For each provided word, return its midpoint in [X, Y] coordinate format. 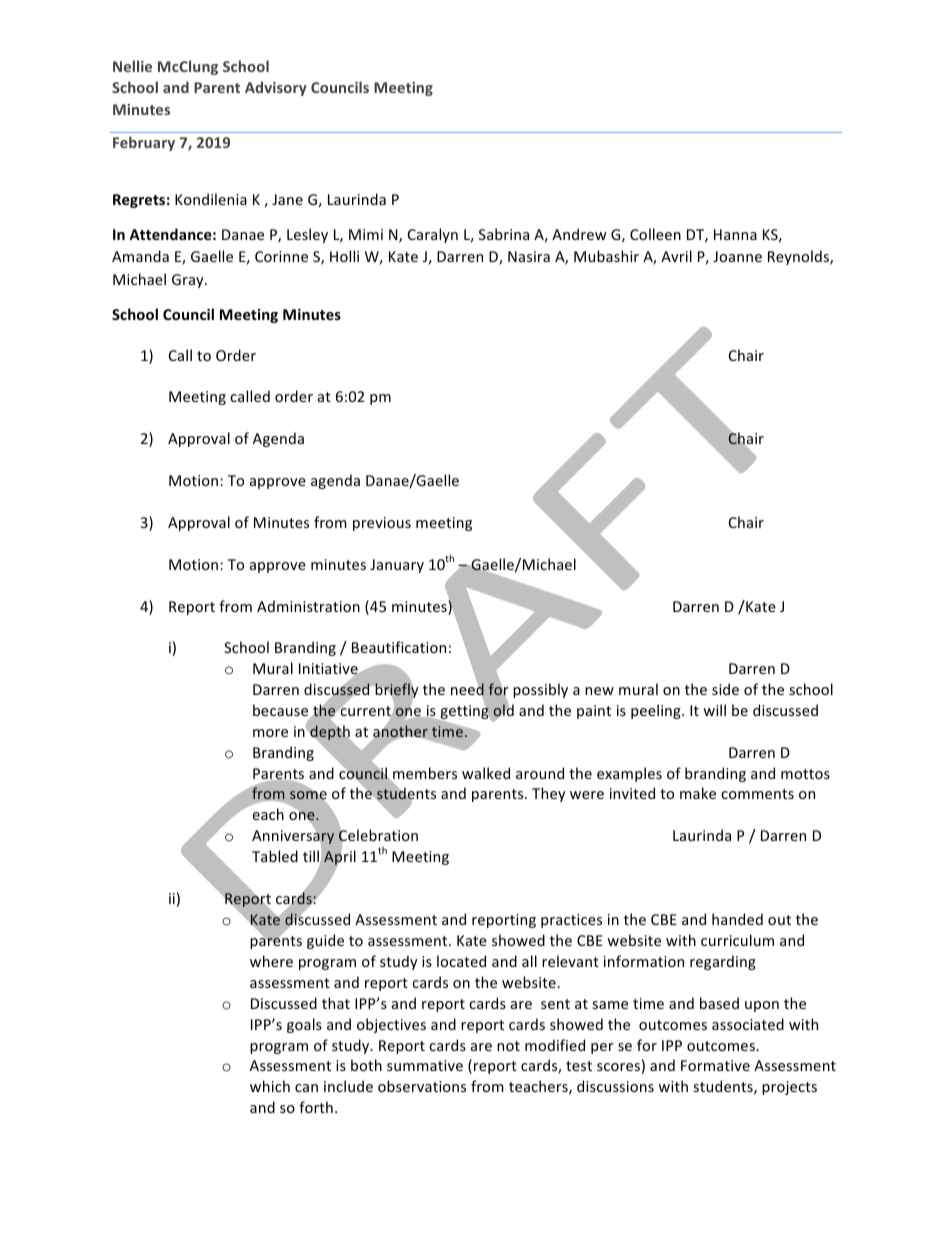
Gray [189, 281]
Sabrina [504, 234]
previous [382, 524]
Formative [715, 1065]
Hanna [735, 234]
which [270, 1086]
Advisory [276, 88]
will [714, 710]
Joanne [737, 256]
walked [486, 773]
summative [425, 1065]
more [270, 733]
